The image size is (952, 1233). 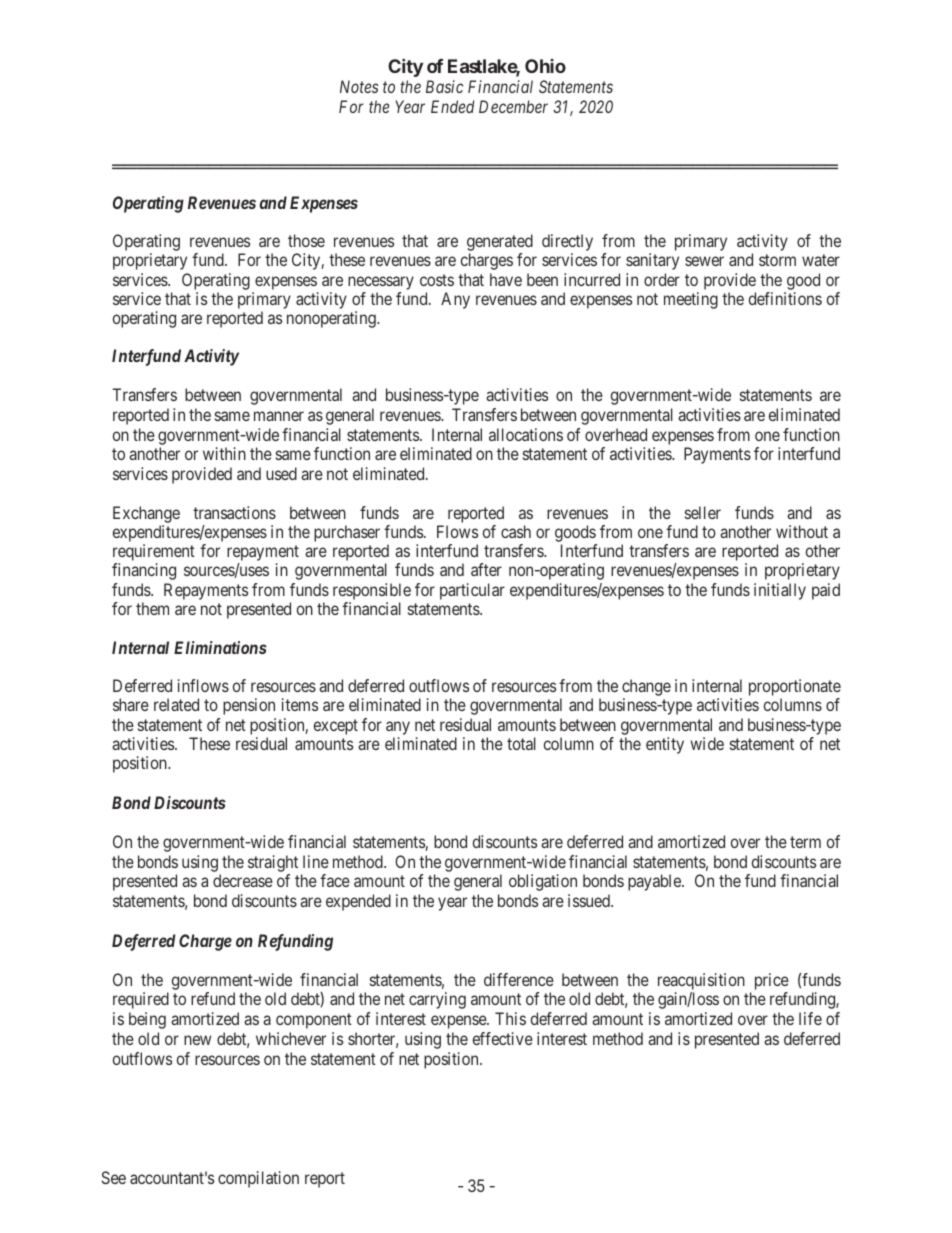 I want to click on allocations, so click(x=526, y=434).
